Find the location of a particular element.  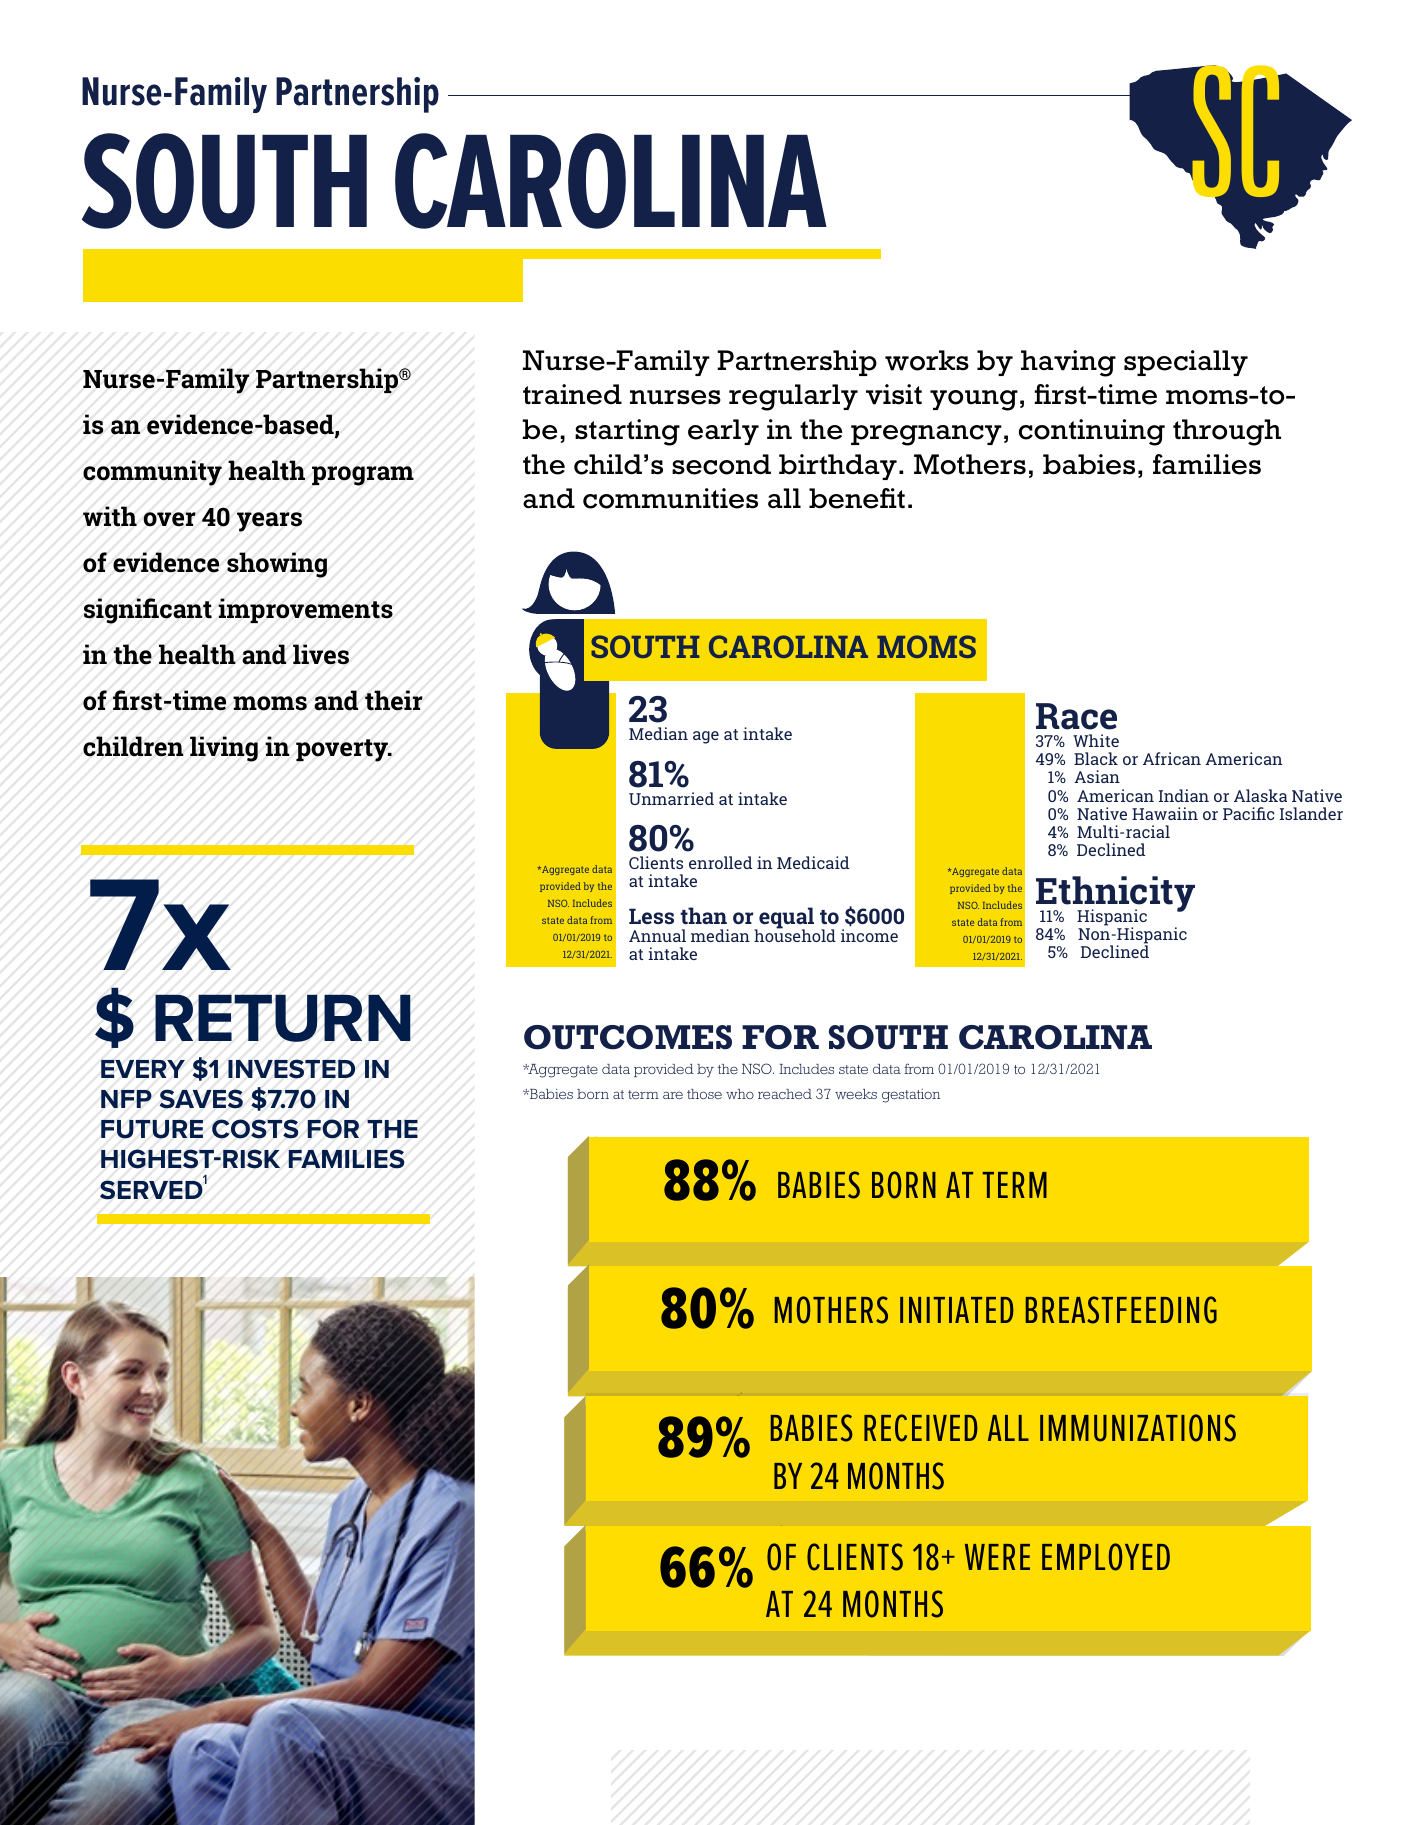

RETURN is located at coordinates (283, 1018).
